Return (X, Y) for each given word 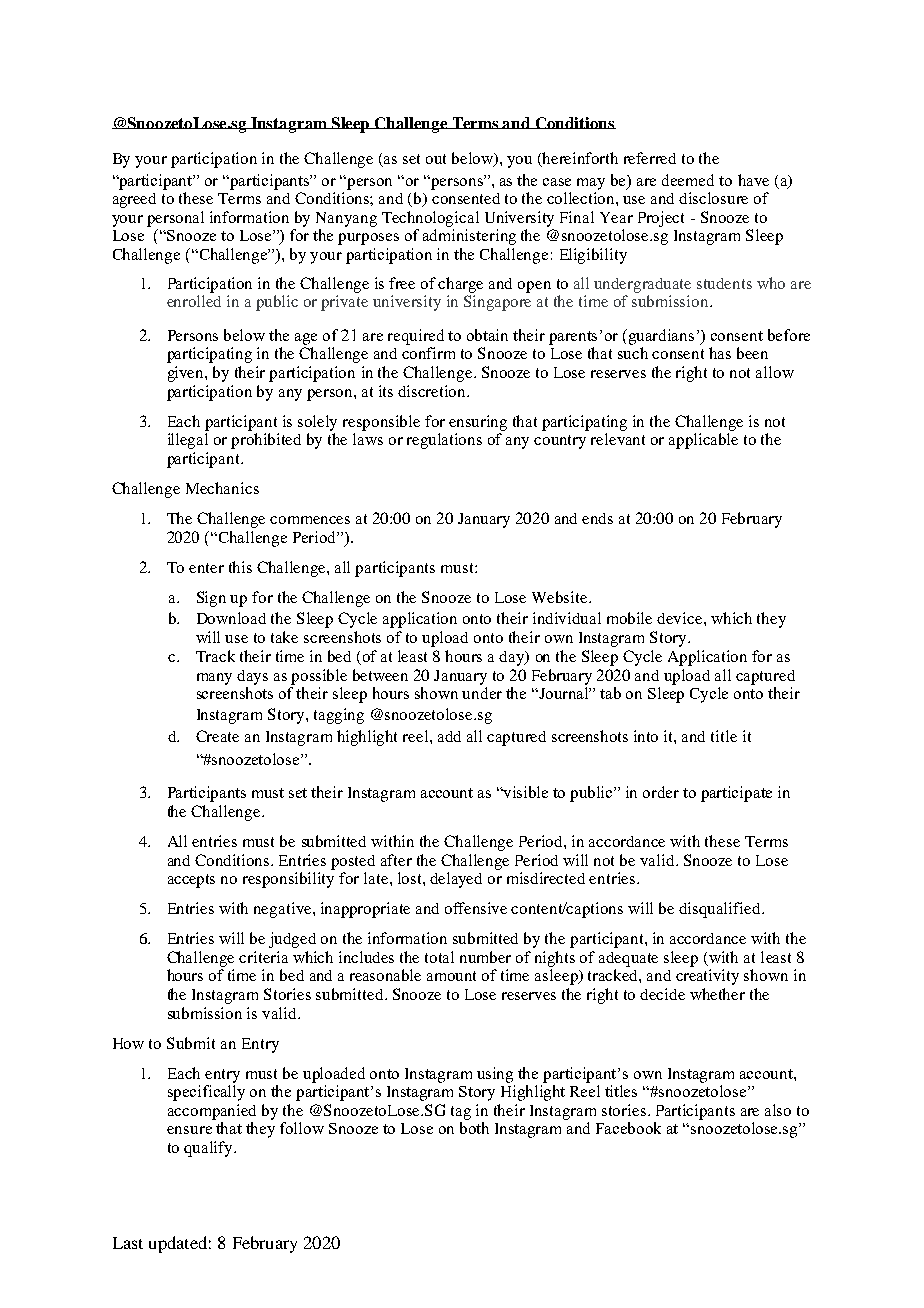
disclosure (713, 198)
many (214, 679)
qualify (209, 1149)
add (449, 736)
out (436, 159)
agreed (134, 200)
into (646, 736)
